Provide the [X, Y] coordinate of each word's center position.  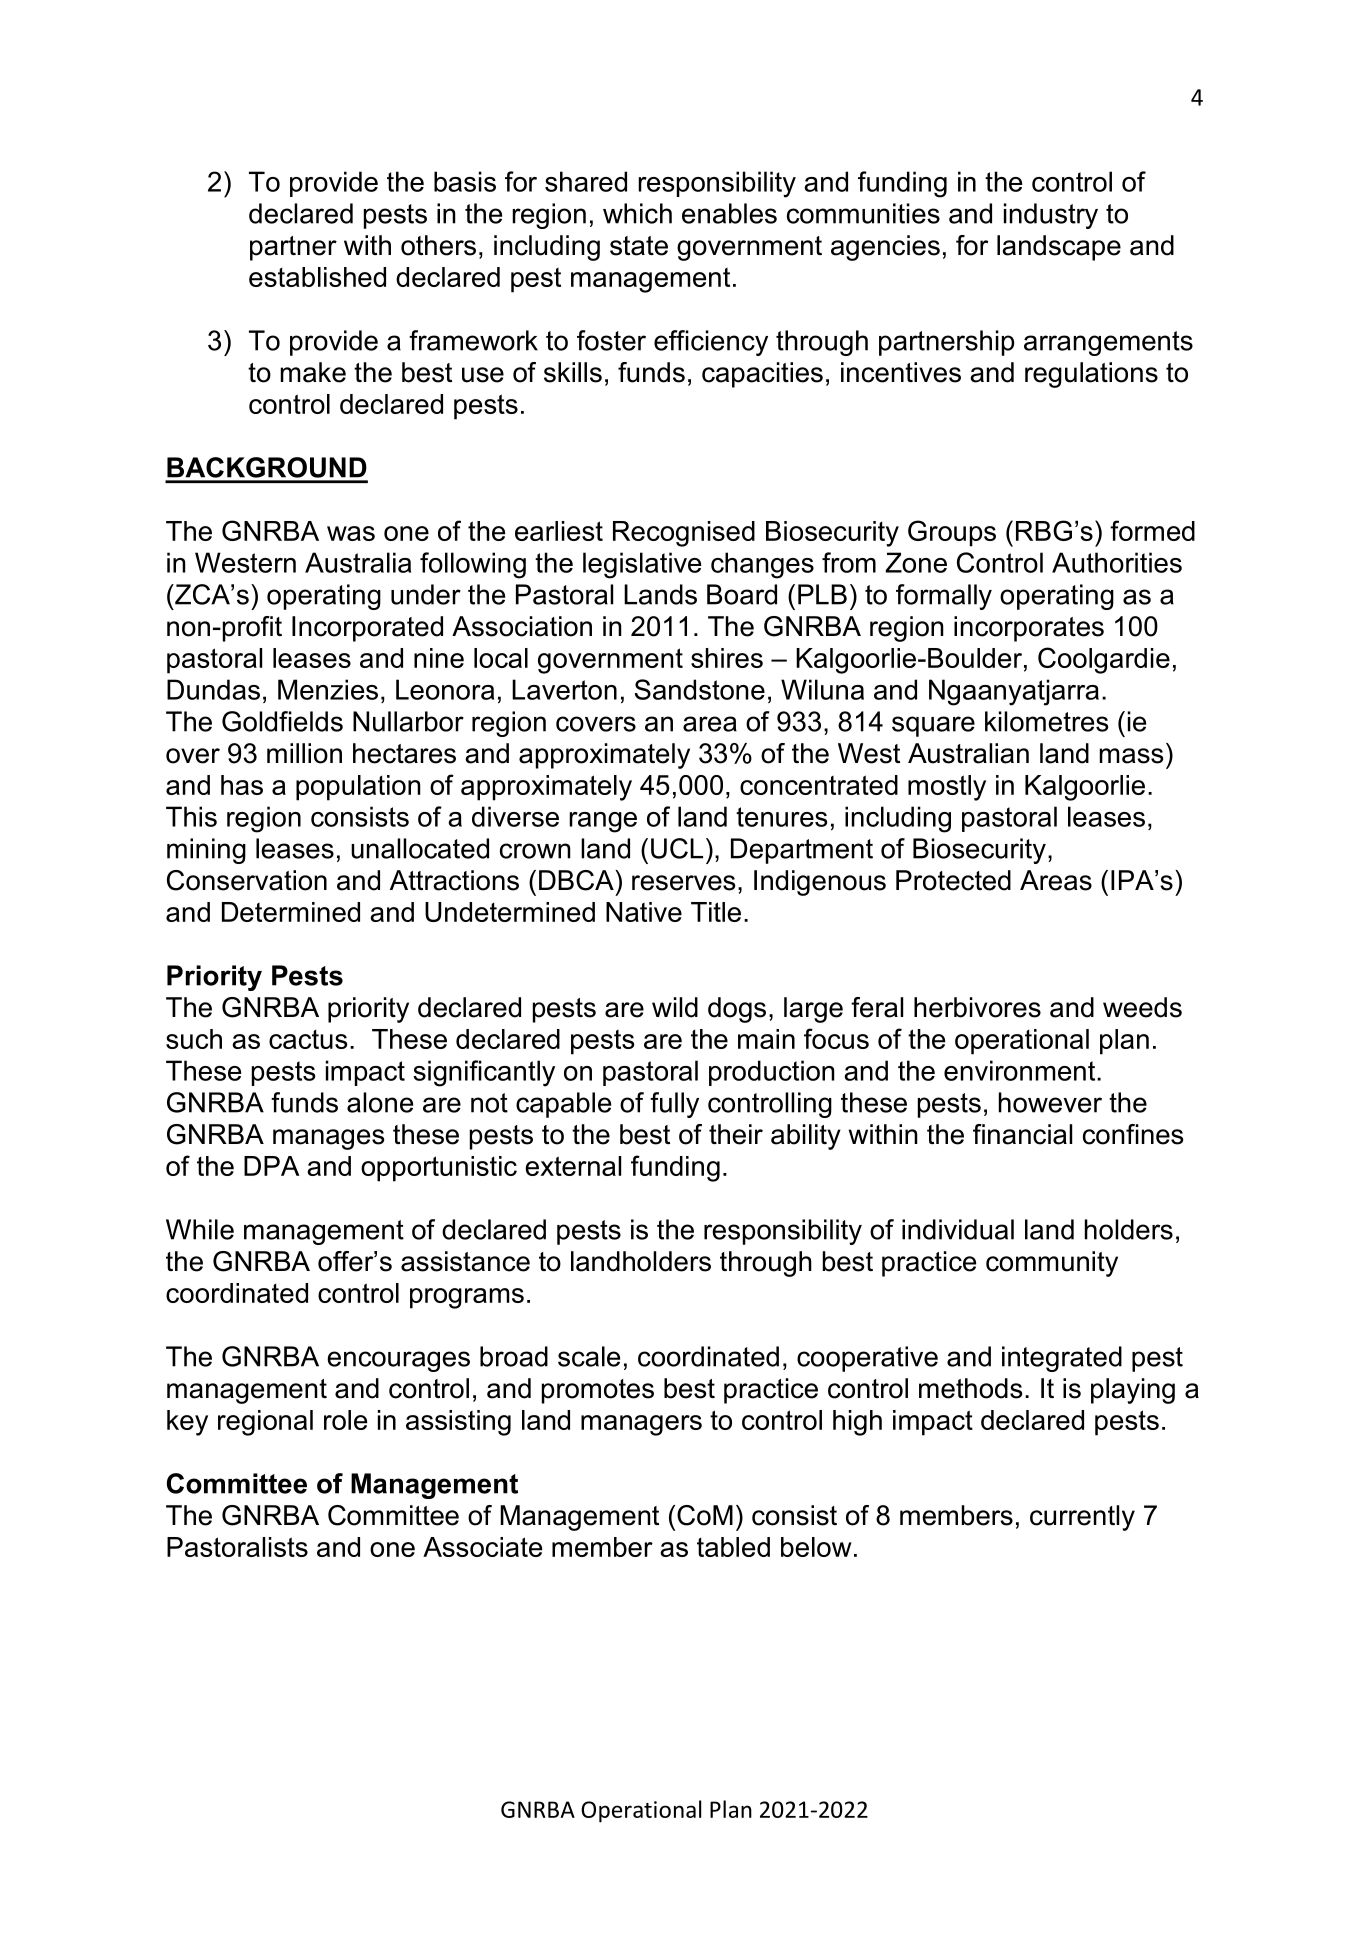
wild [675, 1007]
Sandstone [700, 689]
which [637, 213]
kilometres [1046, 721]
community [1052, 1264]
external [573, 1166]
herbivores [977, 1007]
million [304, 753]
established [317, 277]
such [194, 1039]
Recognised [684, 534]
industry [1051, 216]
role [345, 1420]
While [200, 1229]
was [351, 533]
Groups [952, 533]
